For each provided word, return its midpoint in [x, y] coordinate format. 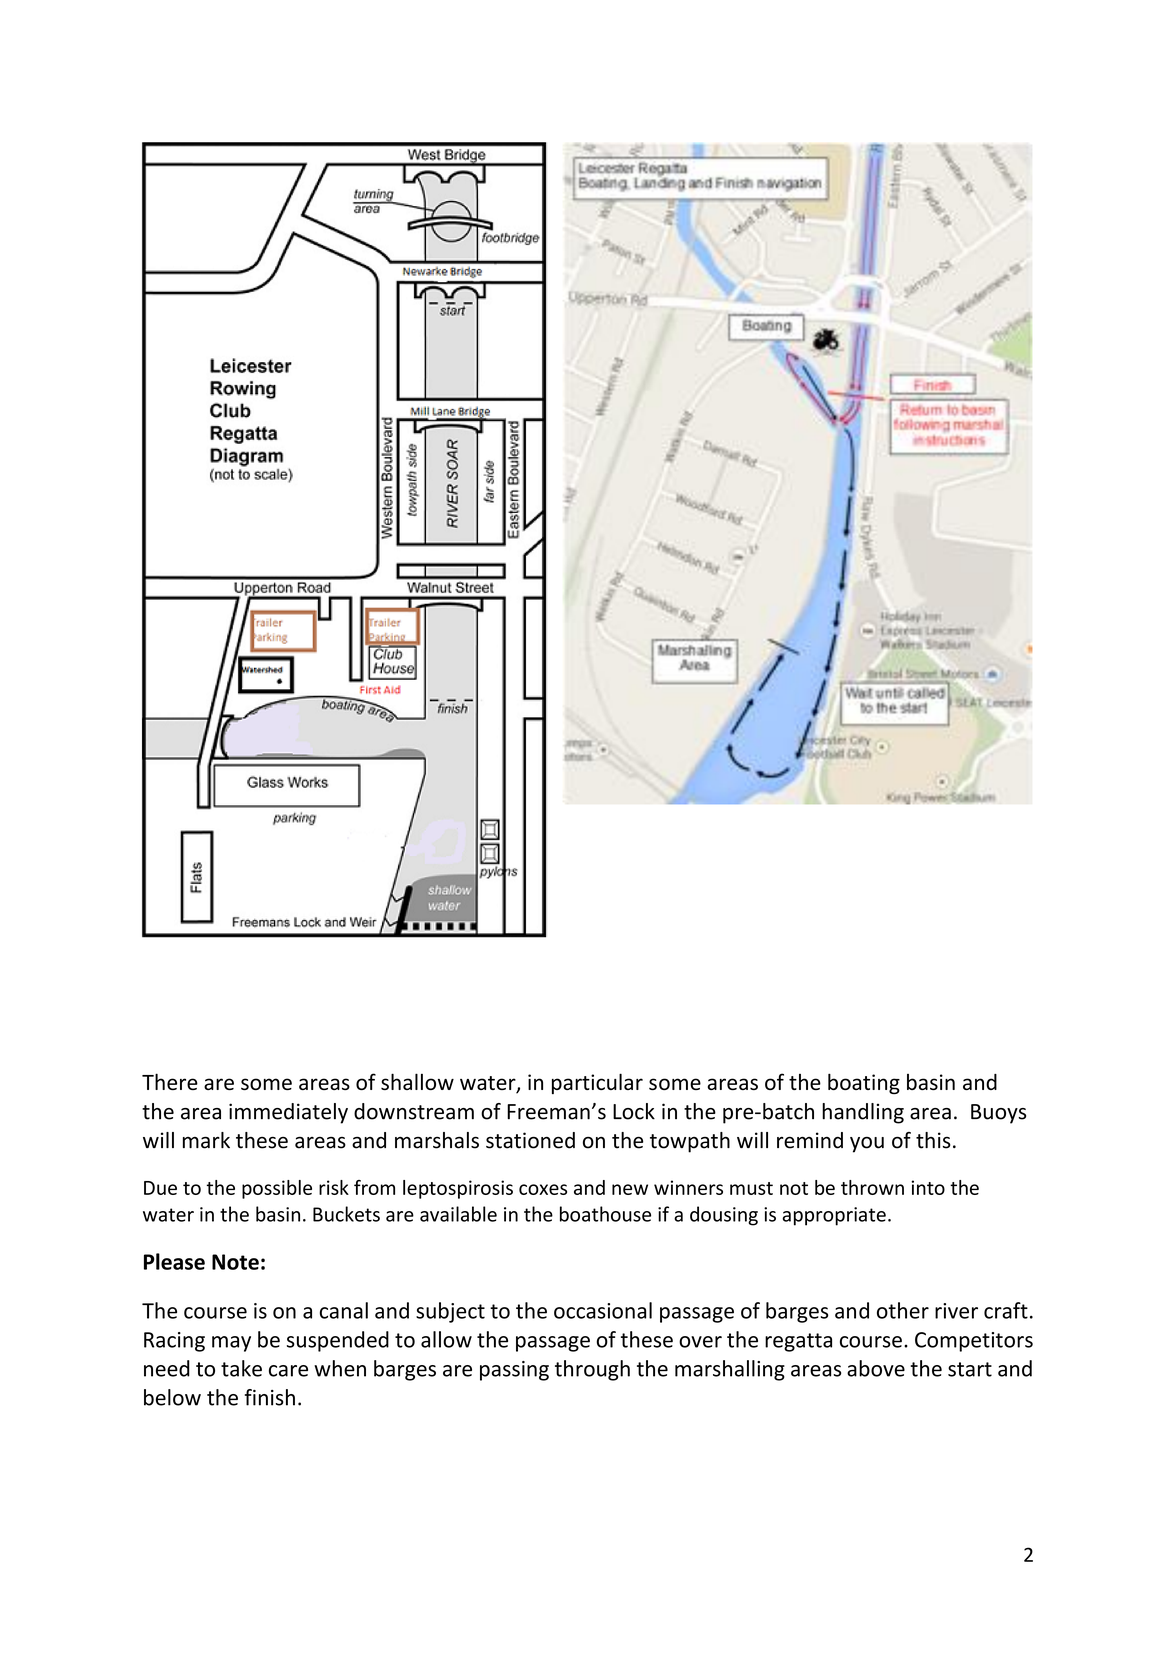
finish [270, 1397]
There [170, 1081]
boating [864, 1083]
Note [235, 1262]
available [458, 1214]
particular [597, 1083]
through [592, 1370]
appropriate [834, 1216]
